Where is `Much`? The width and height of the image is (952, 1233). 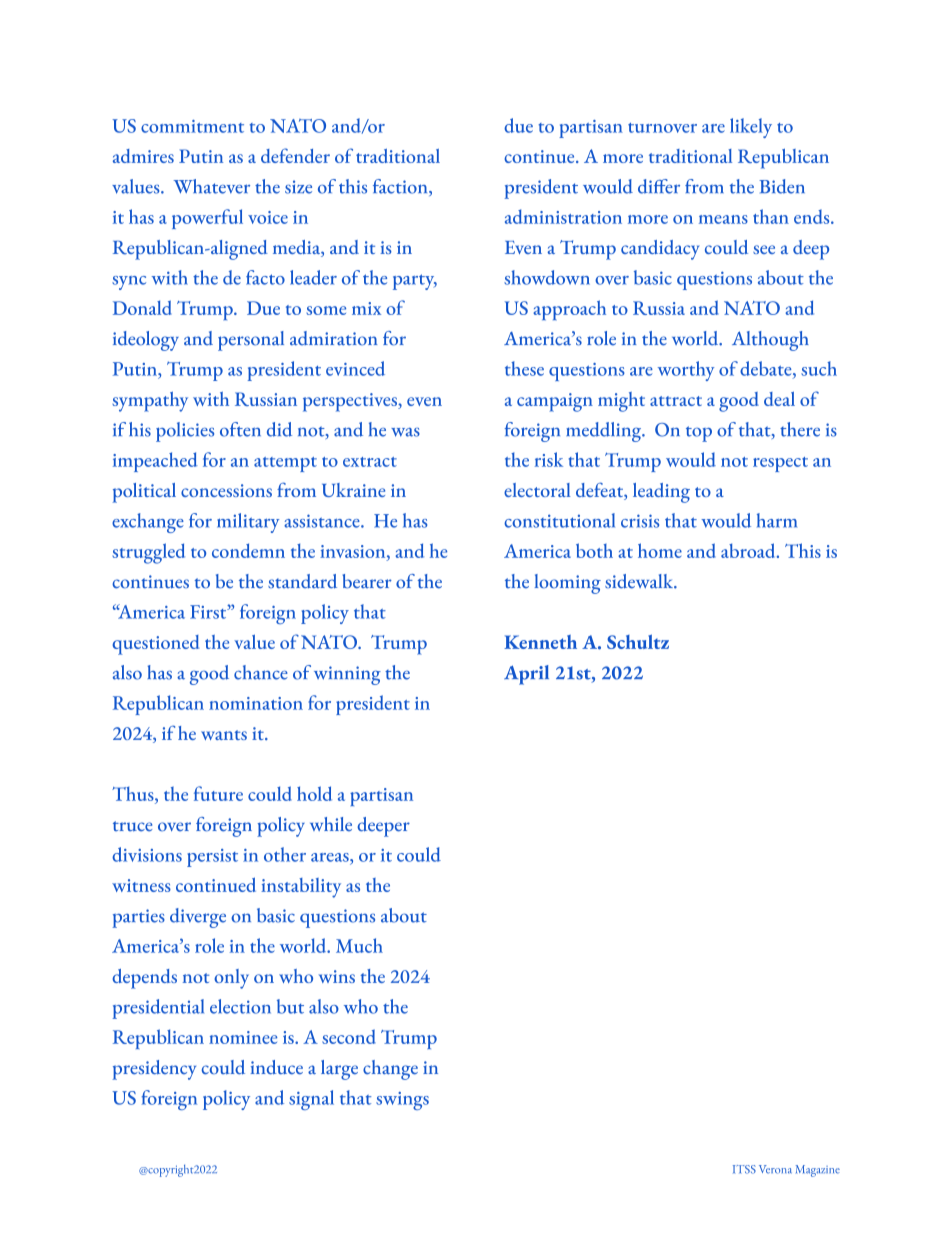 Much is located at coordinates (359, 945).
